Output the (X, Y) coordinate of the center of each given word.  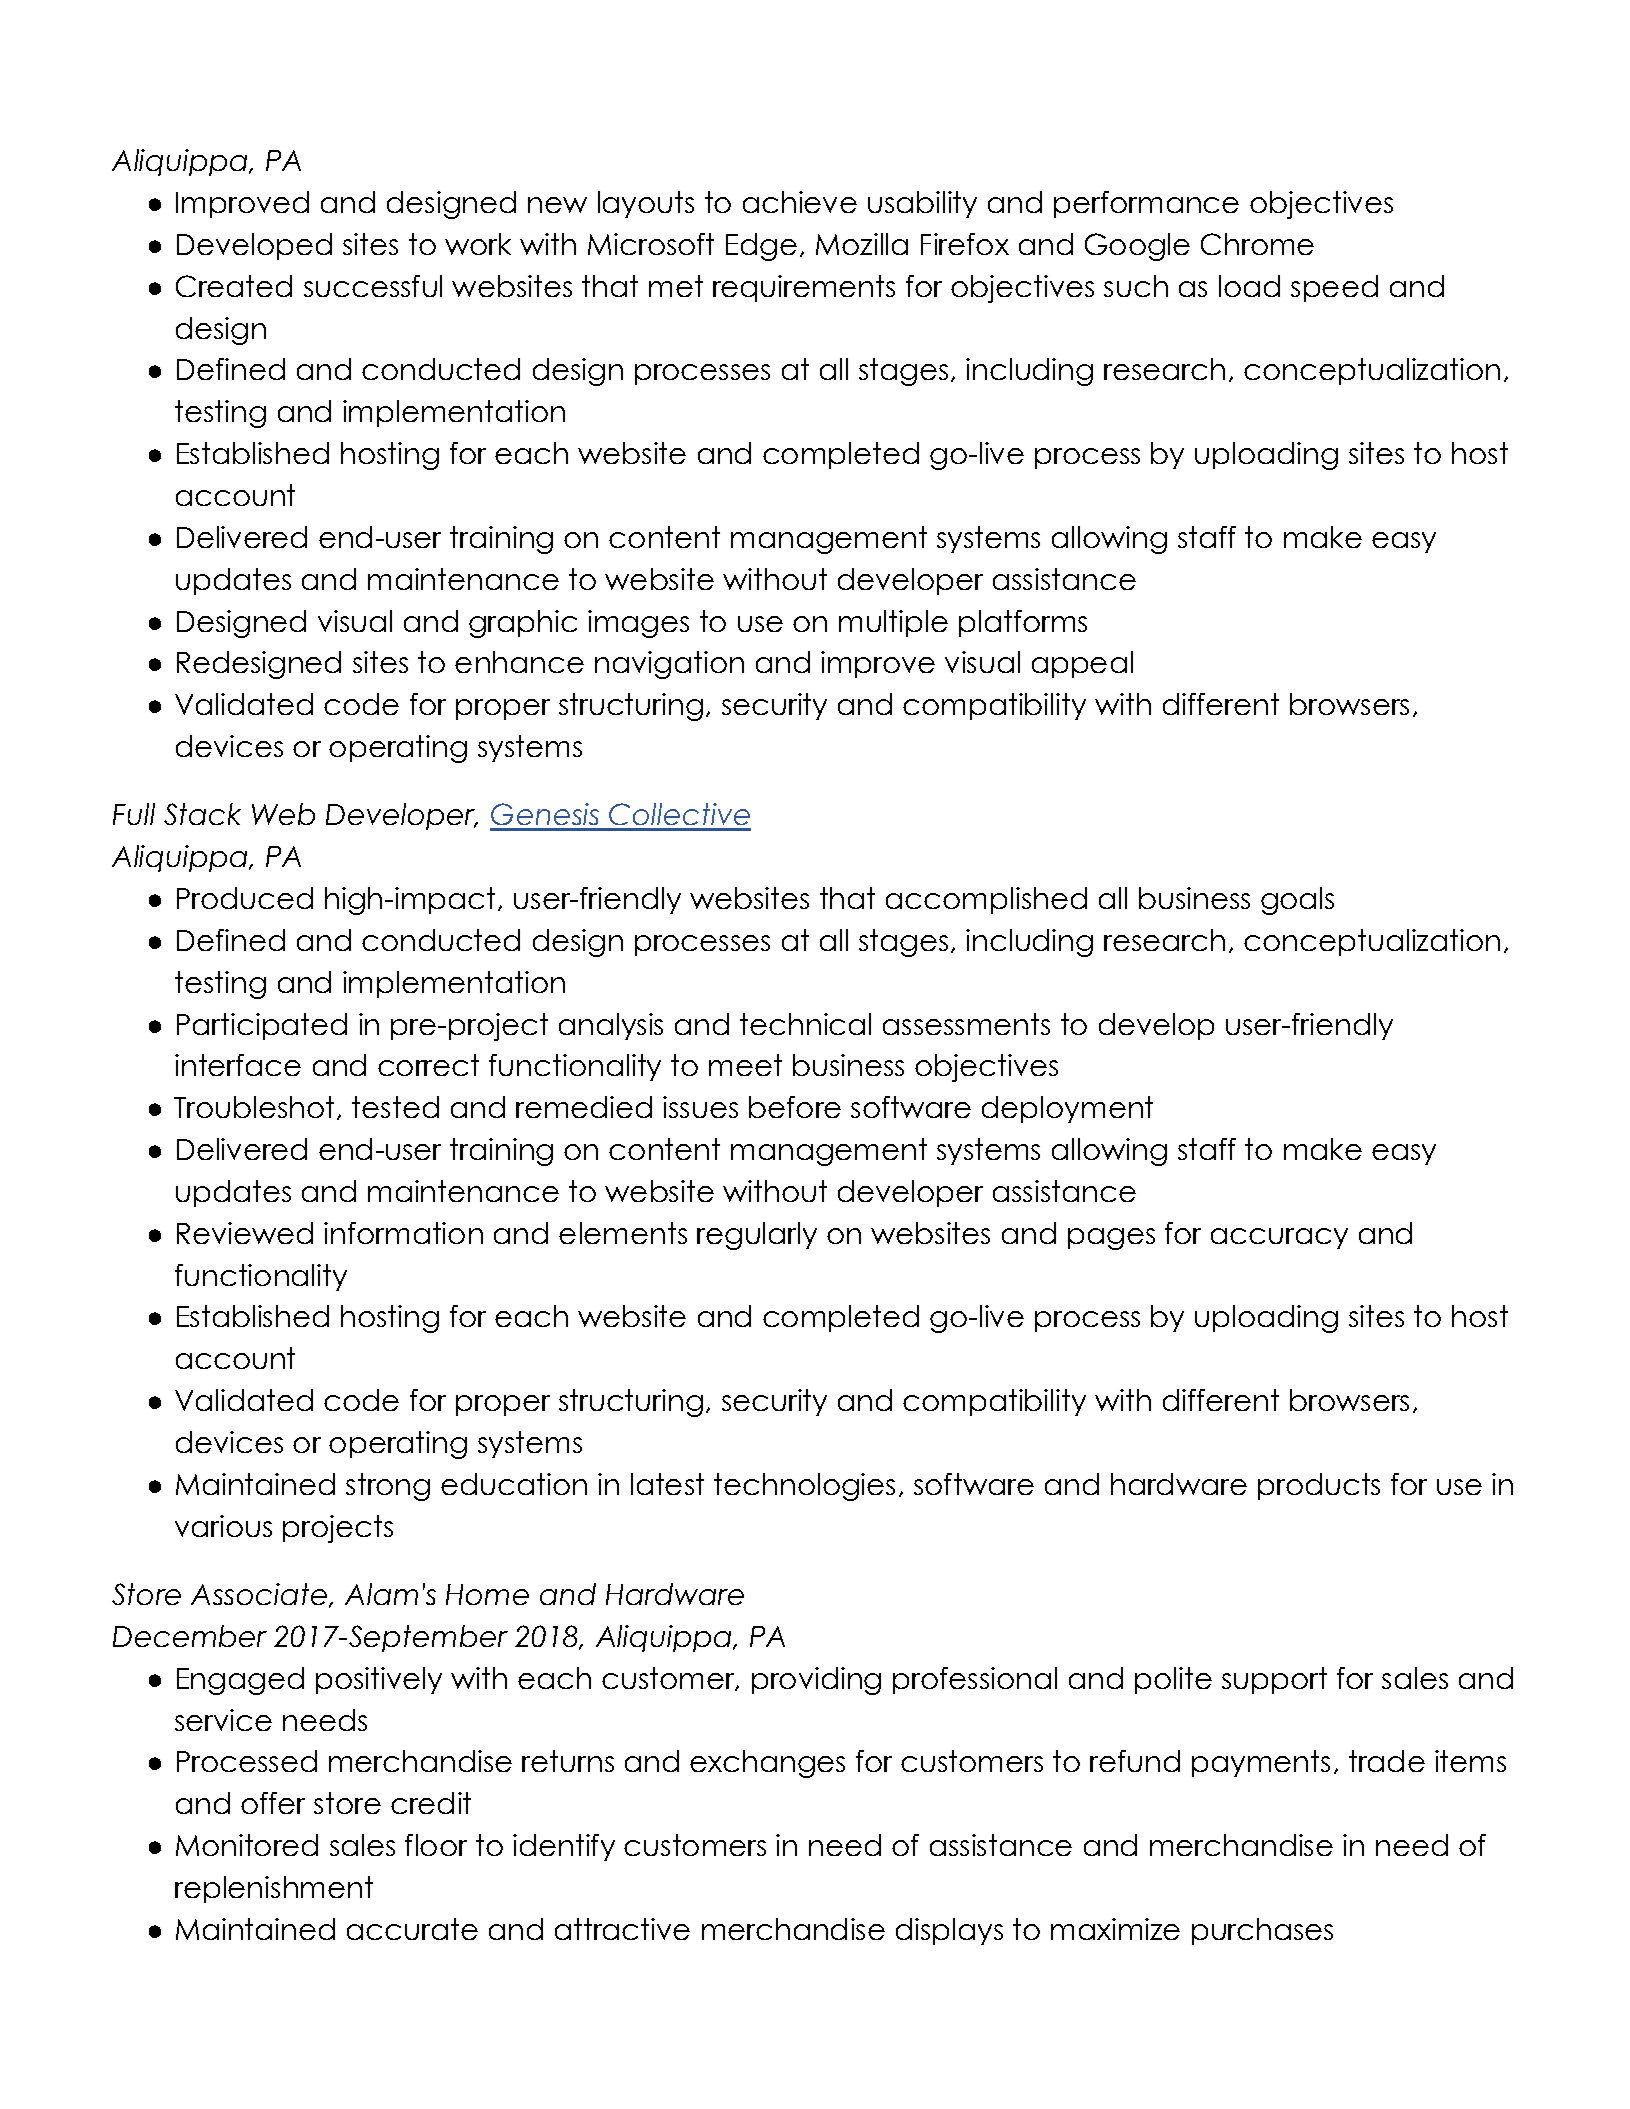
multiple (893, 623)
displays (949, 1931)
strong (388, 1487)
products (1319, 1486)
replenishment (274, 1889)
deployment (1067, 1109)
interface (238, 1065)
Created (234, 286)
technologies (804, 1487)
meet (745, 1065)
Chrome (1257, 244)
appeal (1082, 664)
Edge (761, 247)
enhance (519, 662)
